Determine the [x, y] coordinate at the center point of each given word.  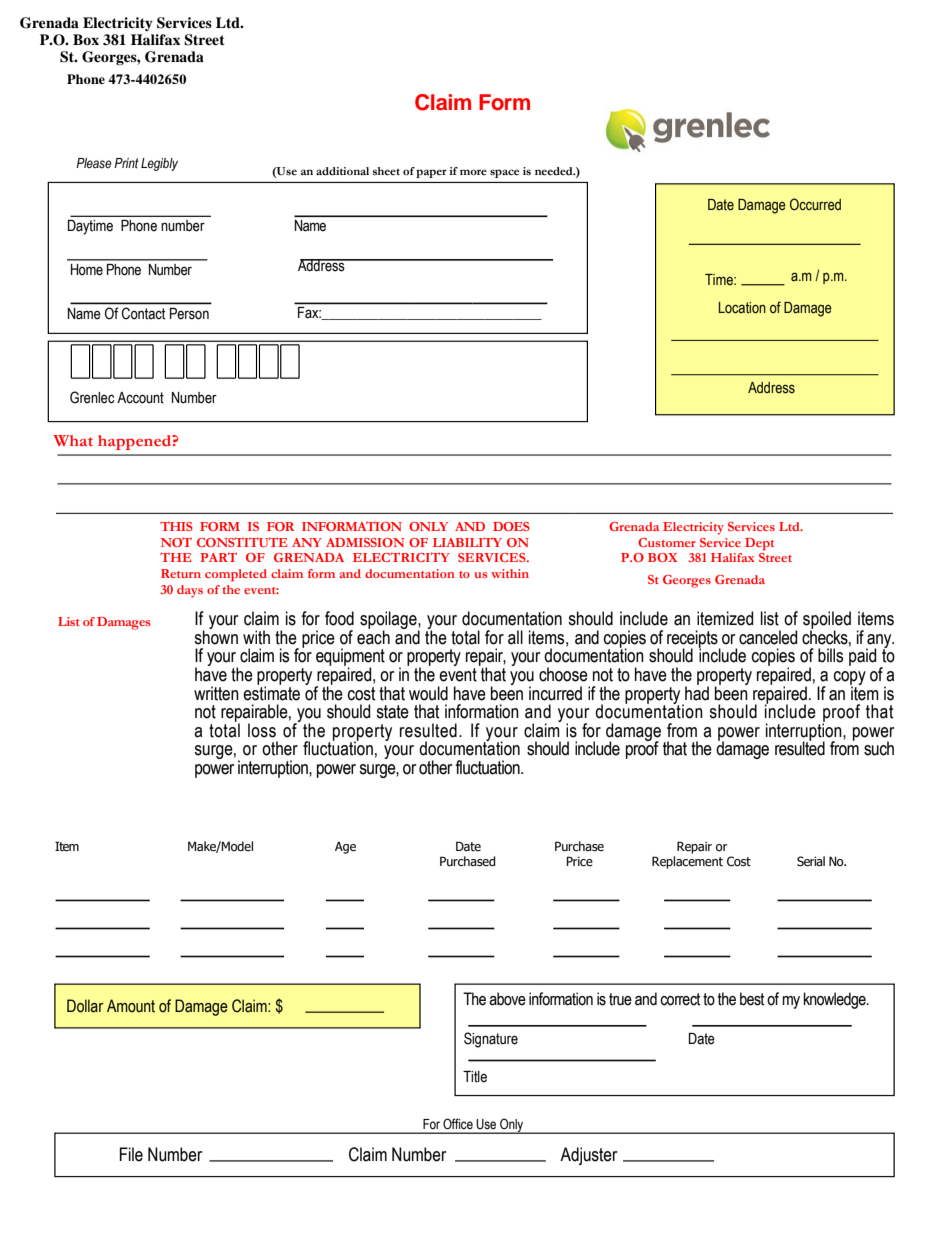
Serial [811, 861]
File [131, 1154]
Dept [759, 544]
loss [262, 730]
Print [126, 163]
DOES [511, 526]
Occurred [815, 204]
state [392, 712]
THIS [176, 526]
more [473, 172]
